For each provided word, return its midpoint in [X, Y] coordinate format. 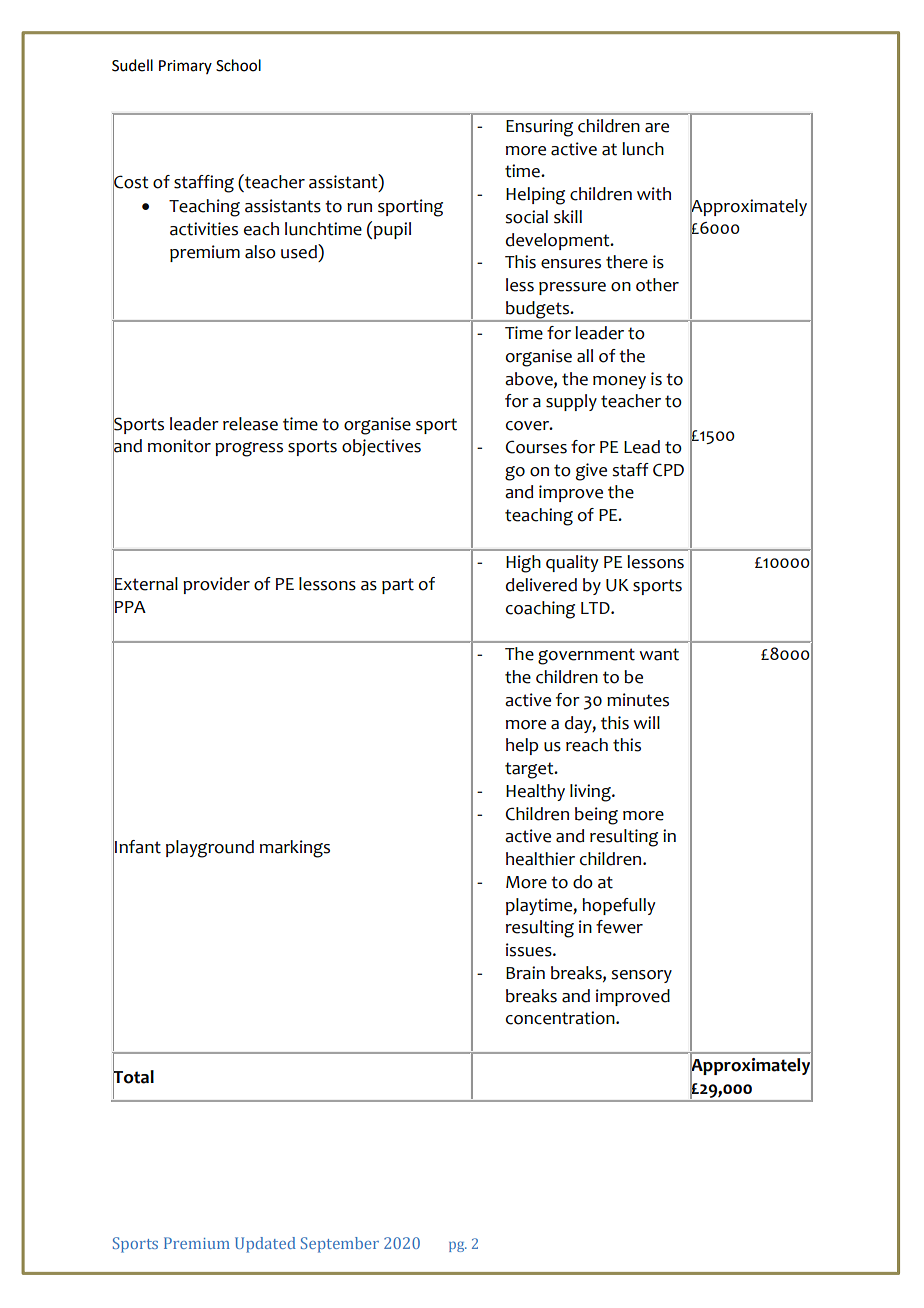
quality [572, 563]
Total [133, 1076]
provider [216, 585]
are [657, 128]
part [398, 586]
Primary [185, 67]
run [359, 208]
